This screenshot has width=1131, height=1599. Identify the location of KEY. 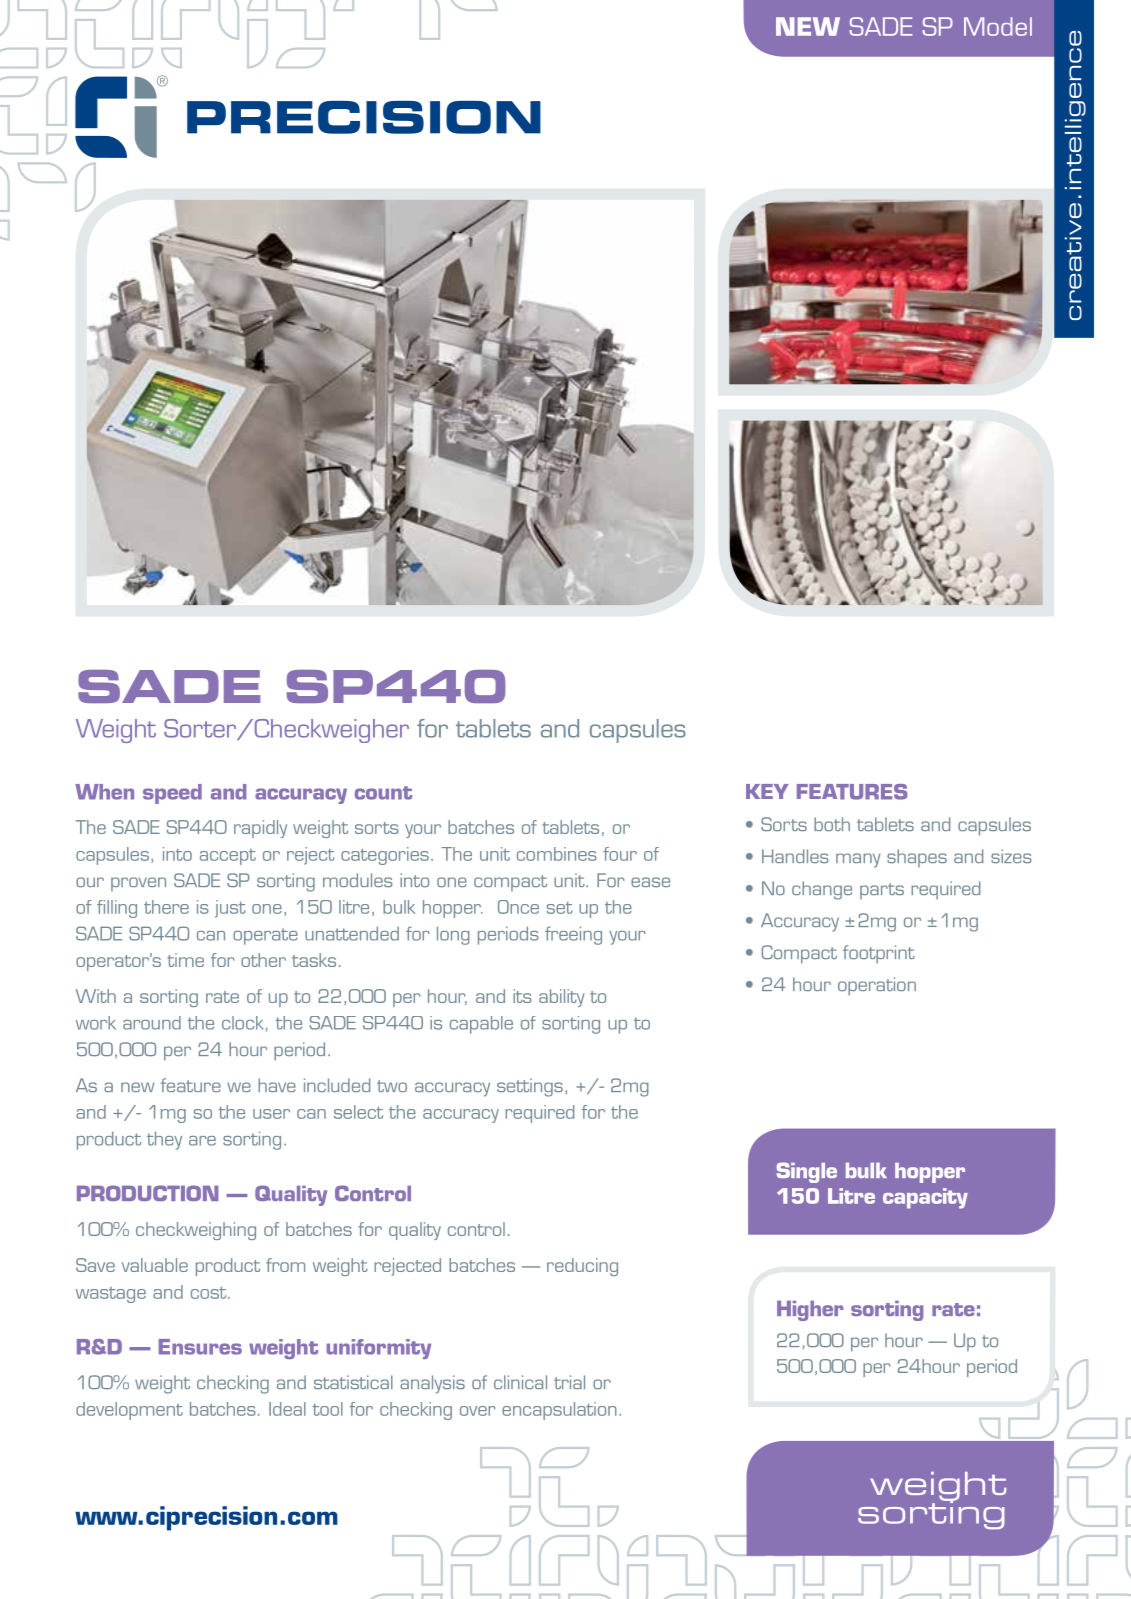
(767, 791).
